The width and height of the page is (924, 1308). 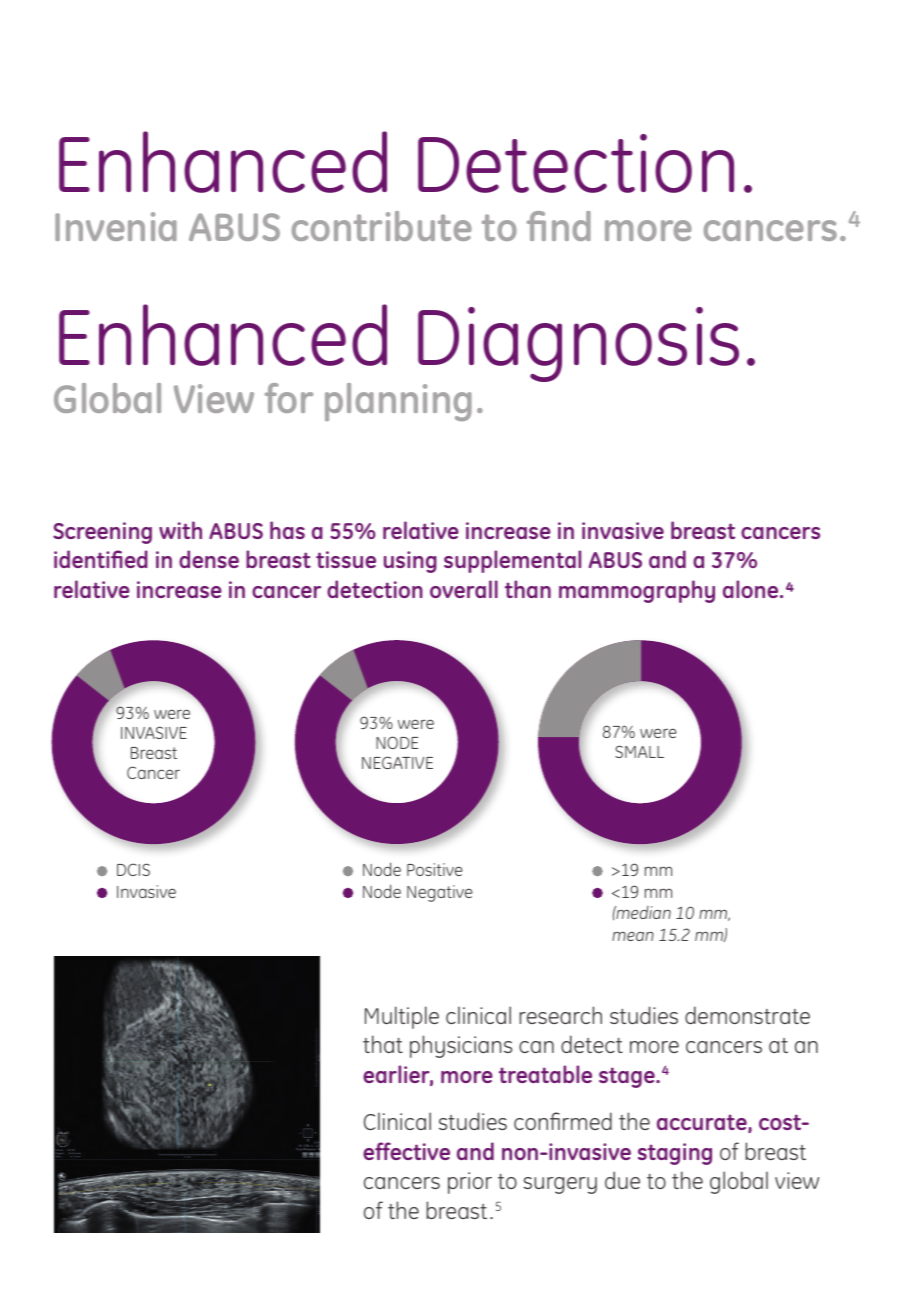 What do you see at coordinates (637, 591) in the page?
I see `mammography` at bounding box center [637, 591].
